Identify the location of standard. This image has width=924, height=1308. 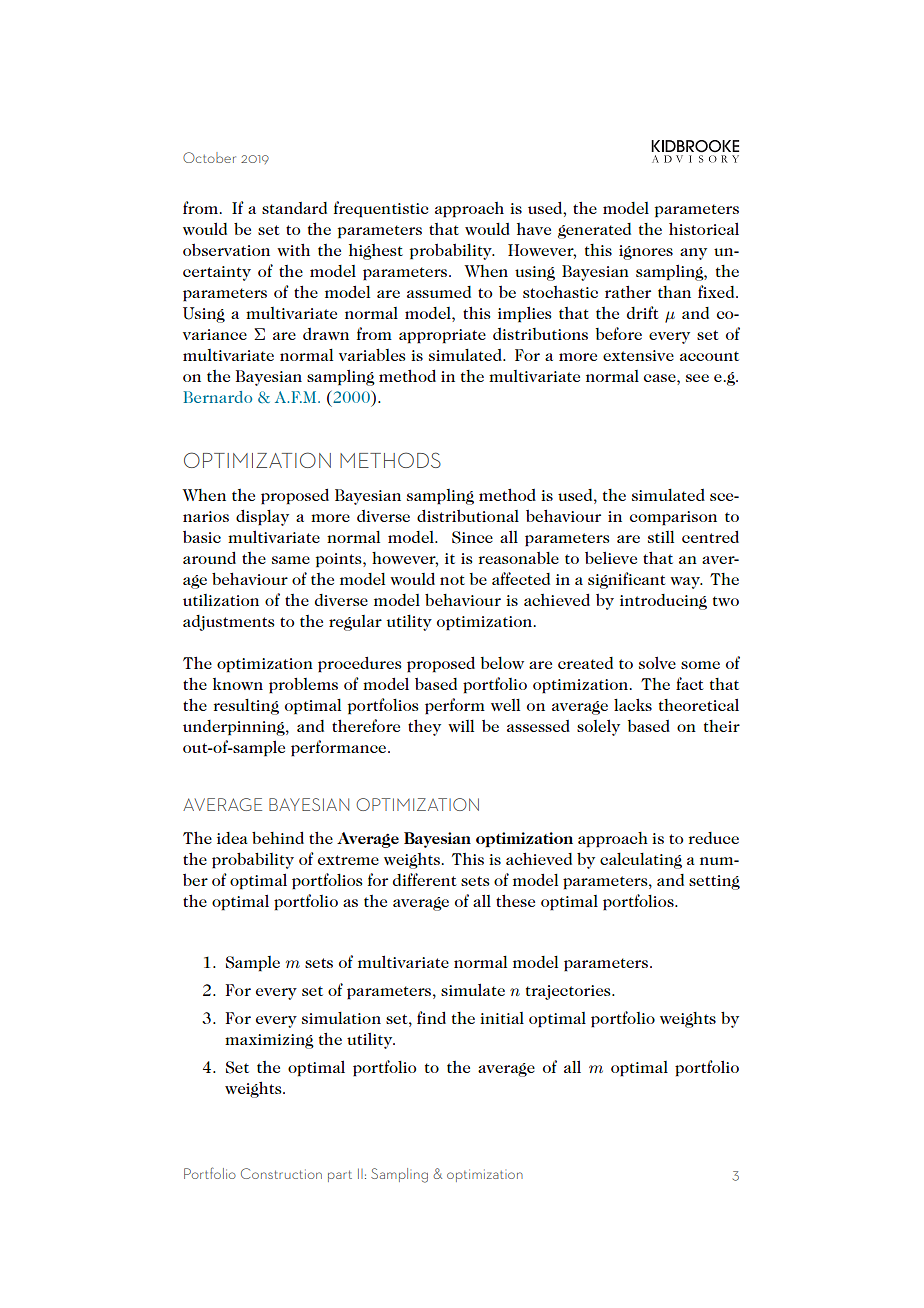
(294, 208).
